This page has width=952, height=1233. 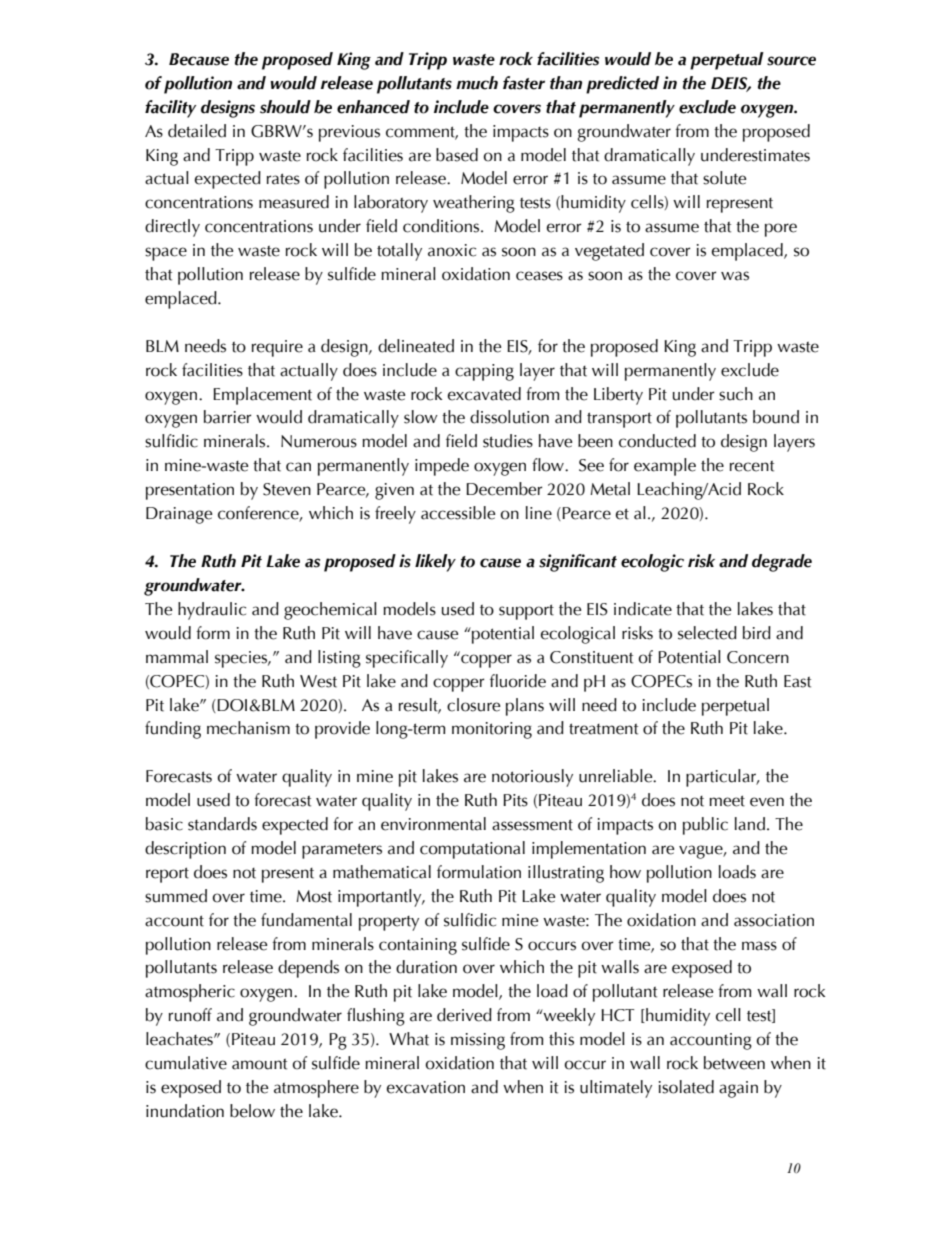 I want to click on missing, so click(x=478, y=1041).
